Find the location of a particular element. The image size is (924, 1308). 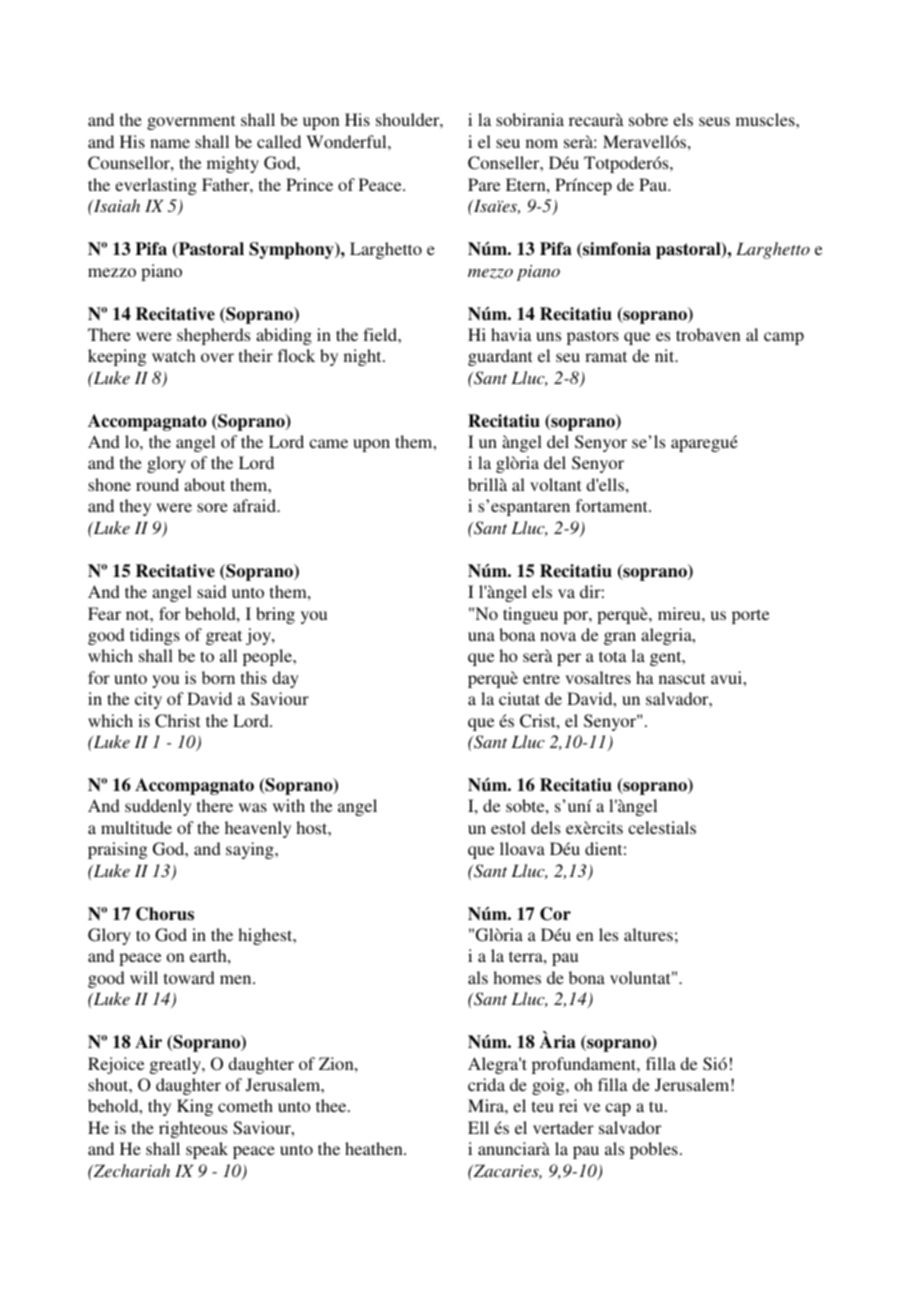

nom is located at coordinates (542, 143).
